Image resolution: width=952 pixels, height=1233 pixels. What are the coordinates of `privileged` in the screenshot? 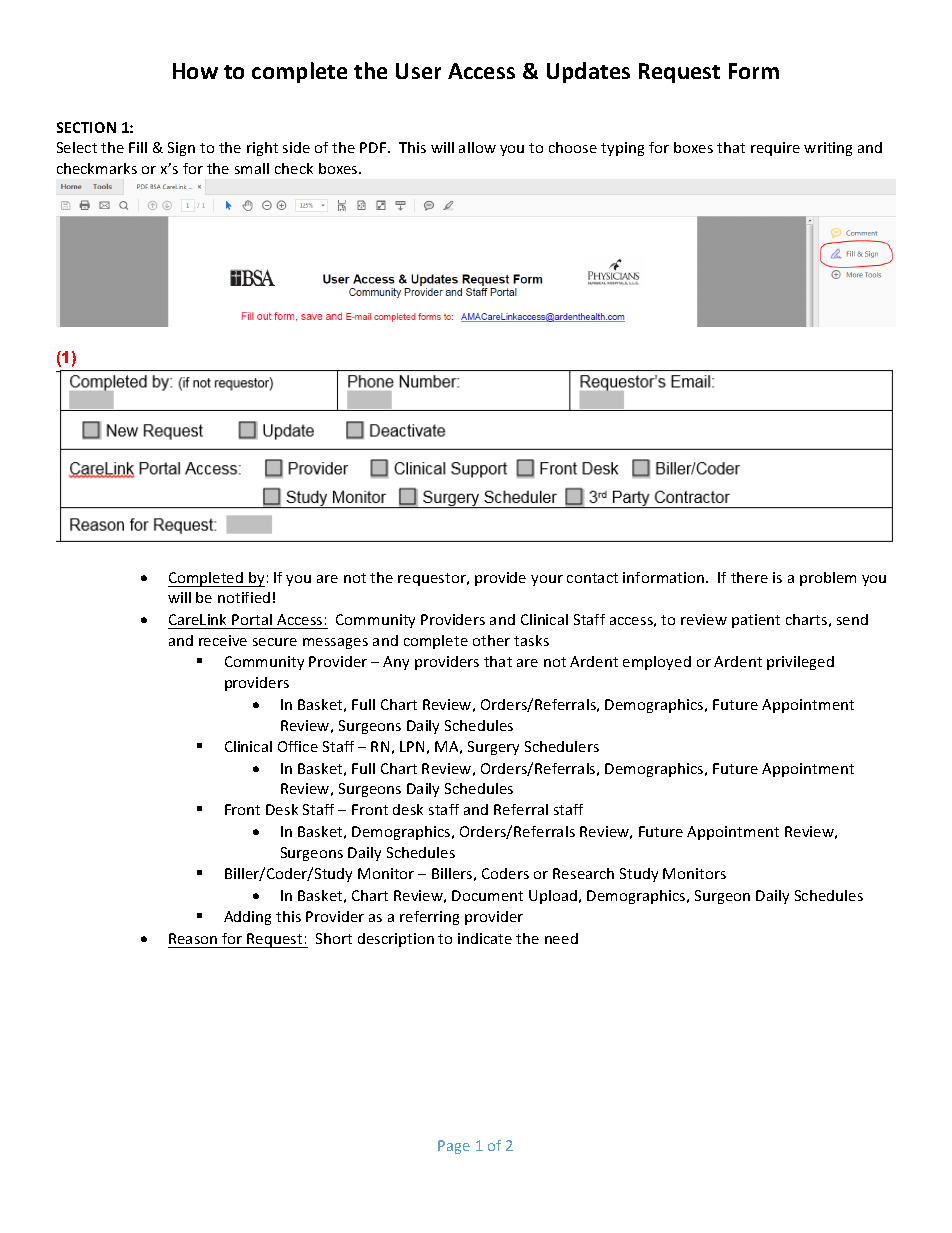 It's located at (800, 663).
